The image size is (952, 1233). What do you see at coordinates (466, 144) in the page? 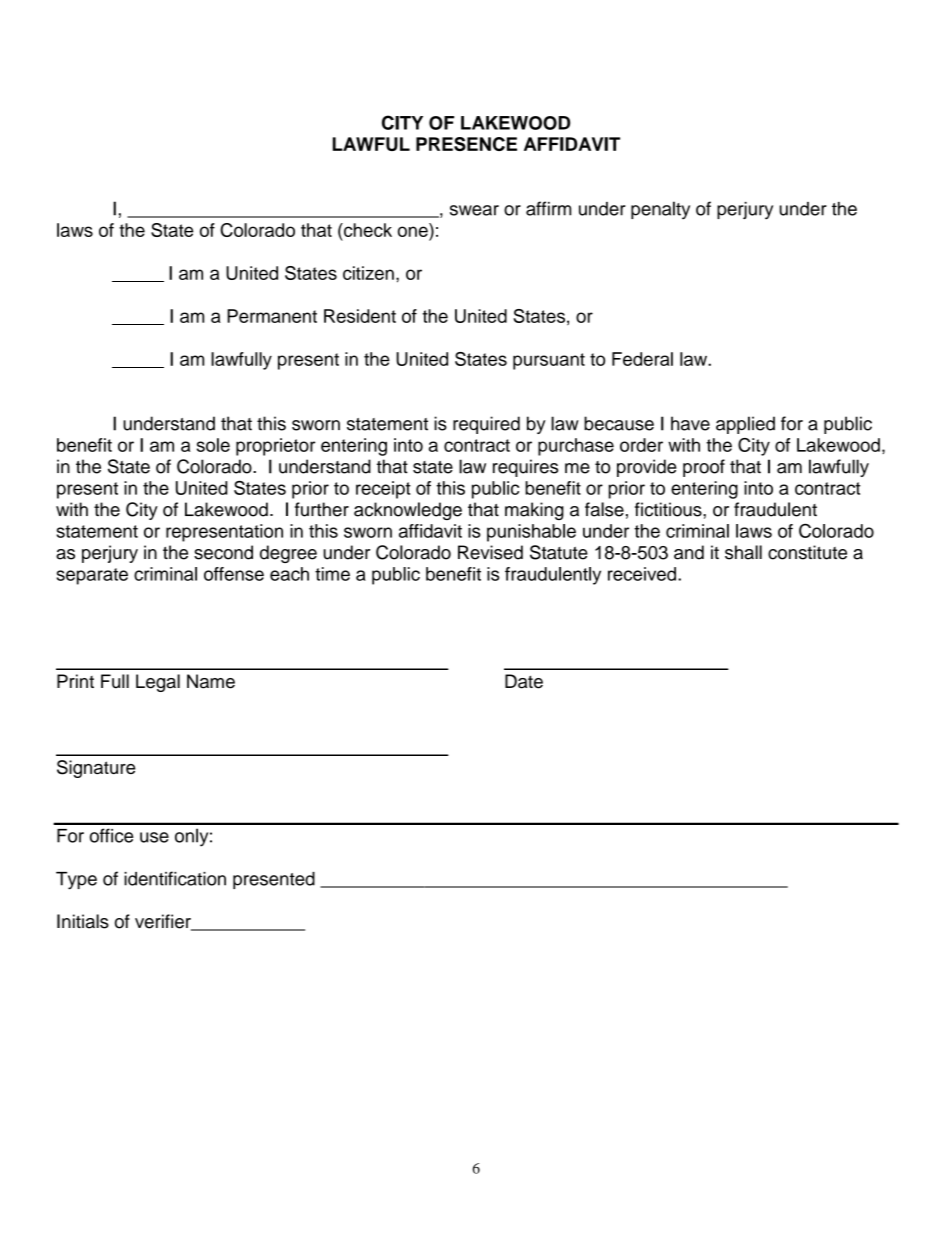
I see `PRESENCE` at bounding box center [466, 144].
